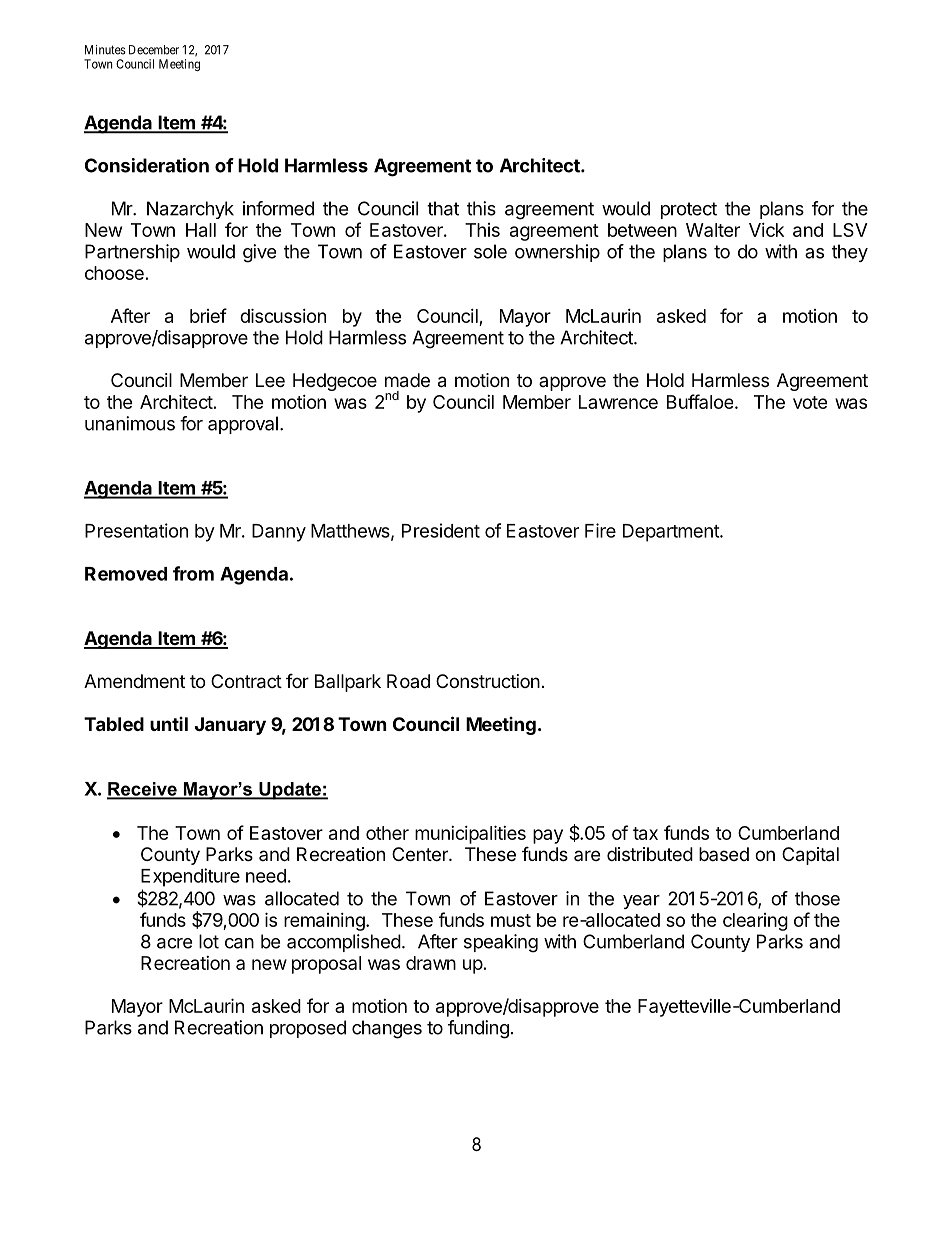 This screenshot has width=952, height=1233. I want to click on that, so click(443, 208).
